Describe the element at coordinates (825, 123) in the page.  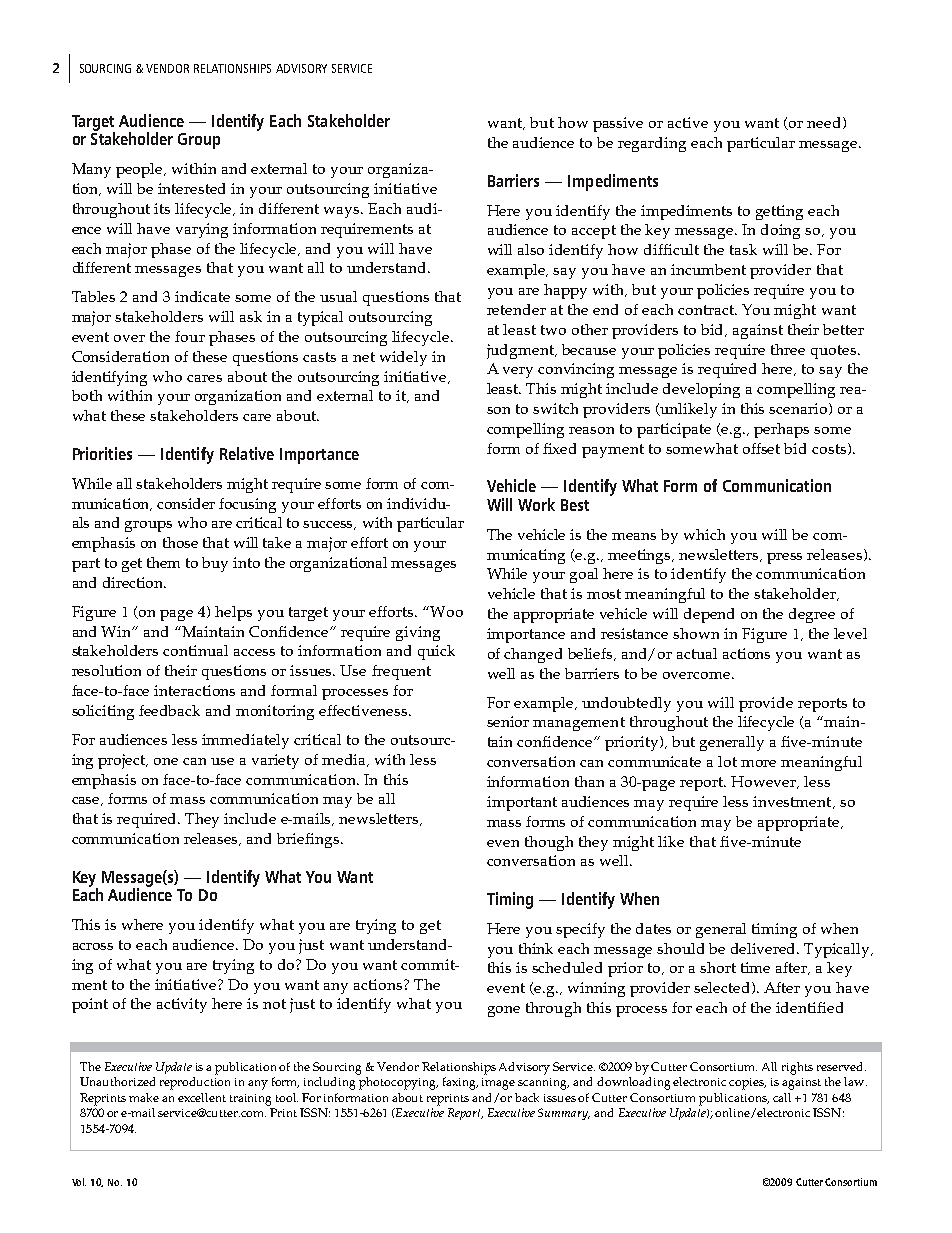
I see `need` at that location.
